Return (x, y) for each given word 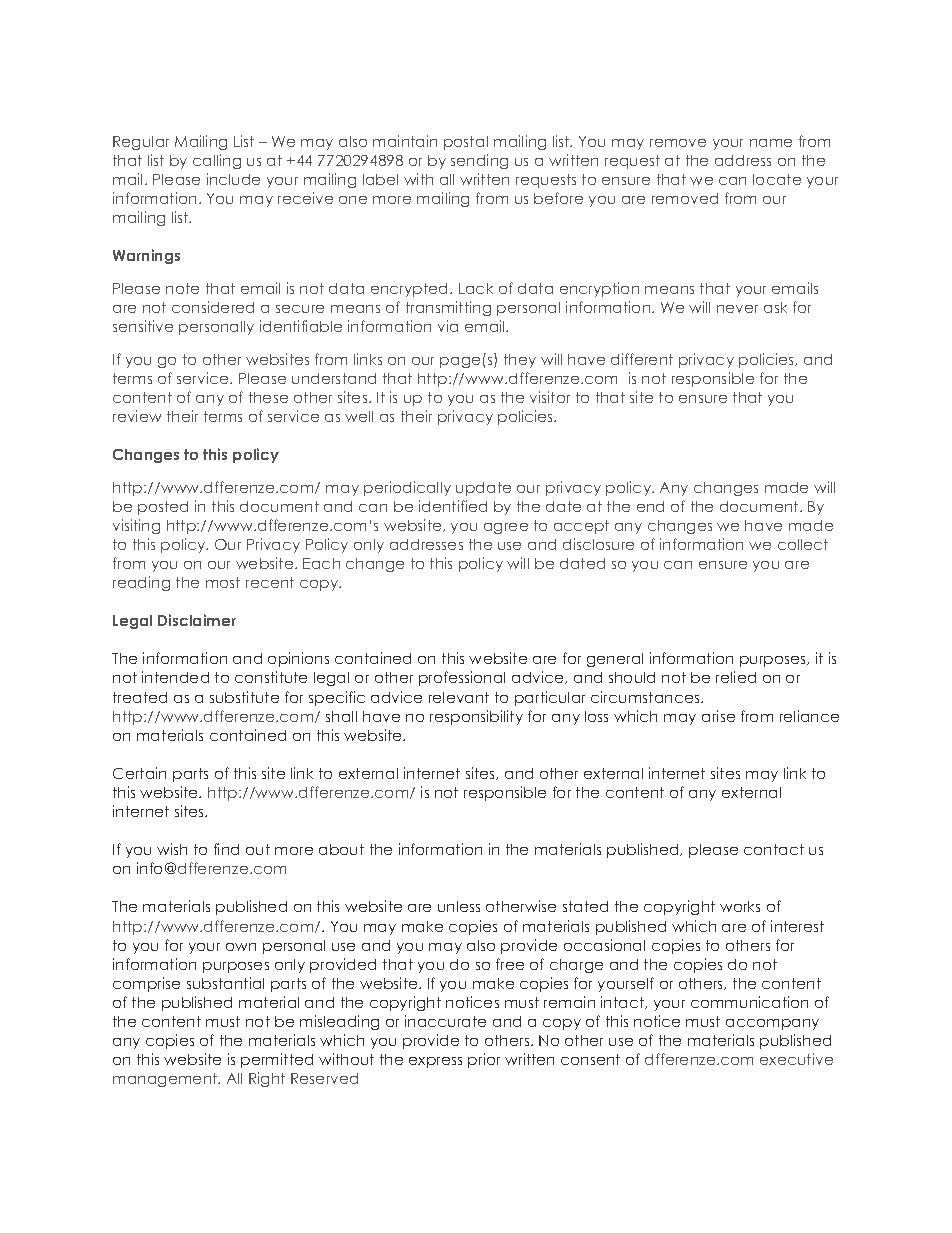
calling (217, 161)
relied (736, 677)
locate (777, 179)
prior (484, 1060)
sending (479, 161)
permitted (277, 1060)
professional (462, 678)
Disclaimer (197, 620)
